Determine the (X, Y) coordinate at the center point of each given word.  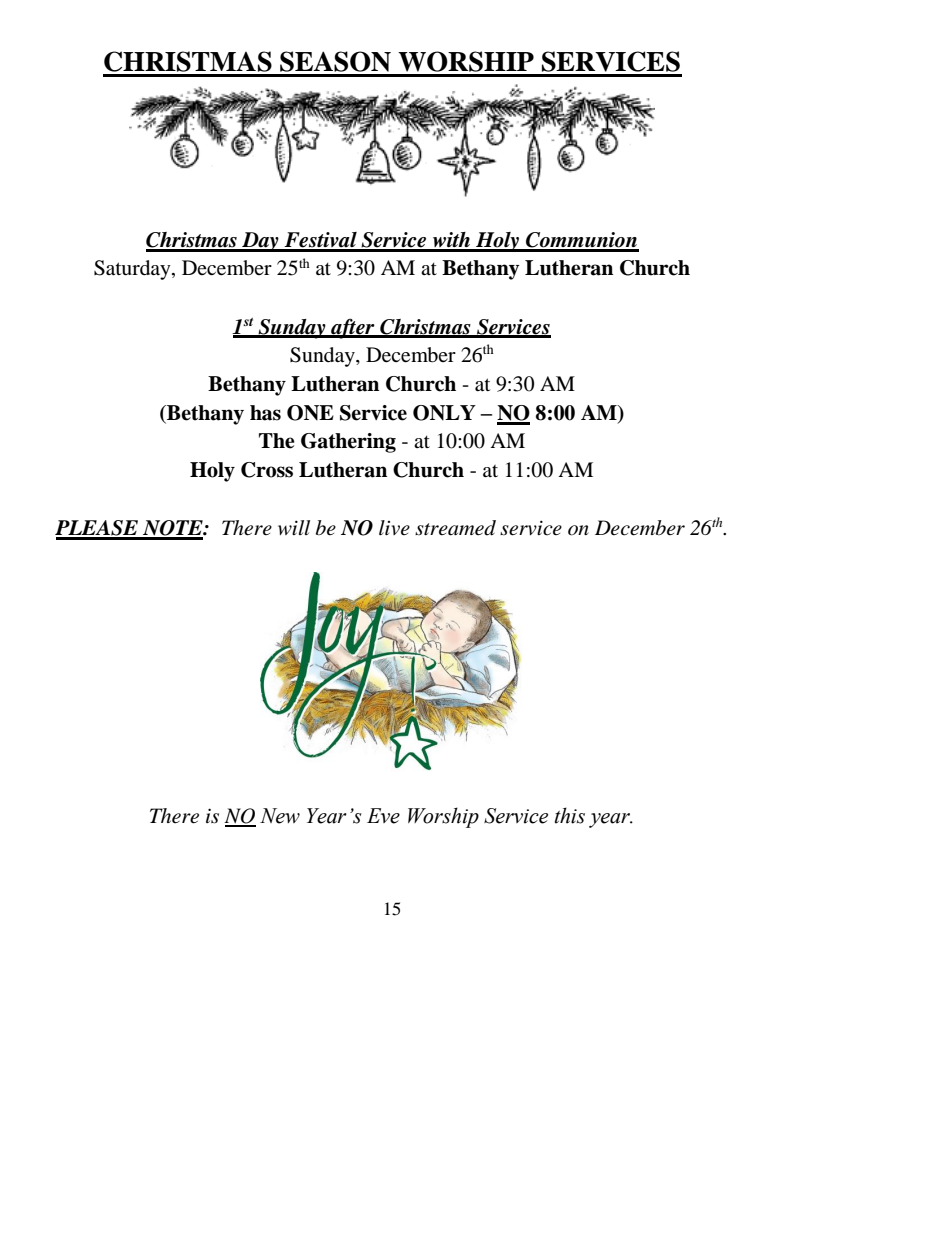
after (353, 328)
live (394, 527)
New (280, 816)
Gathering (348, 443)
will (294, 527)
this (570, 815)
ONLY (444, 413)
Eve (383, 816)
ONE (310, 413)
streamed (455, 528)
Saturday (133, 270)
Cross (267, 470)
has (265, 413)
